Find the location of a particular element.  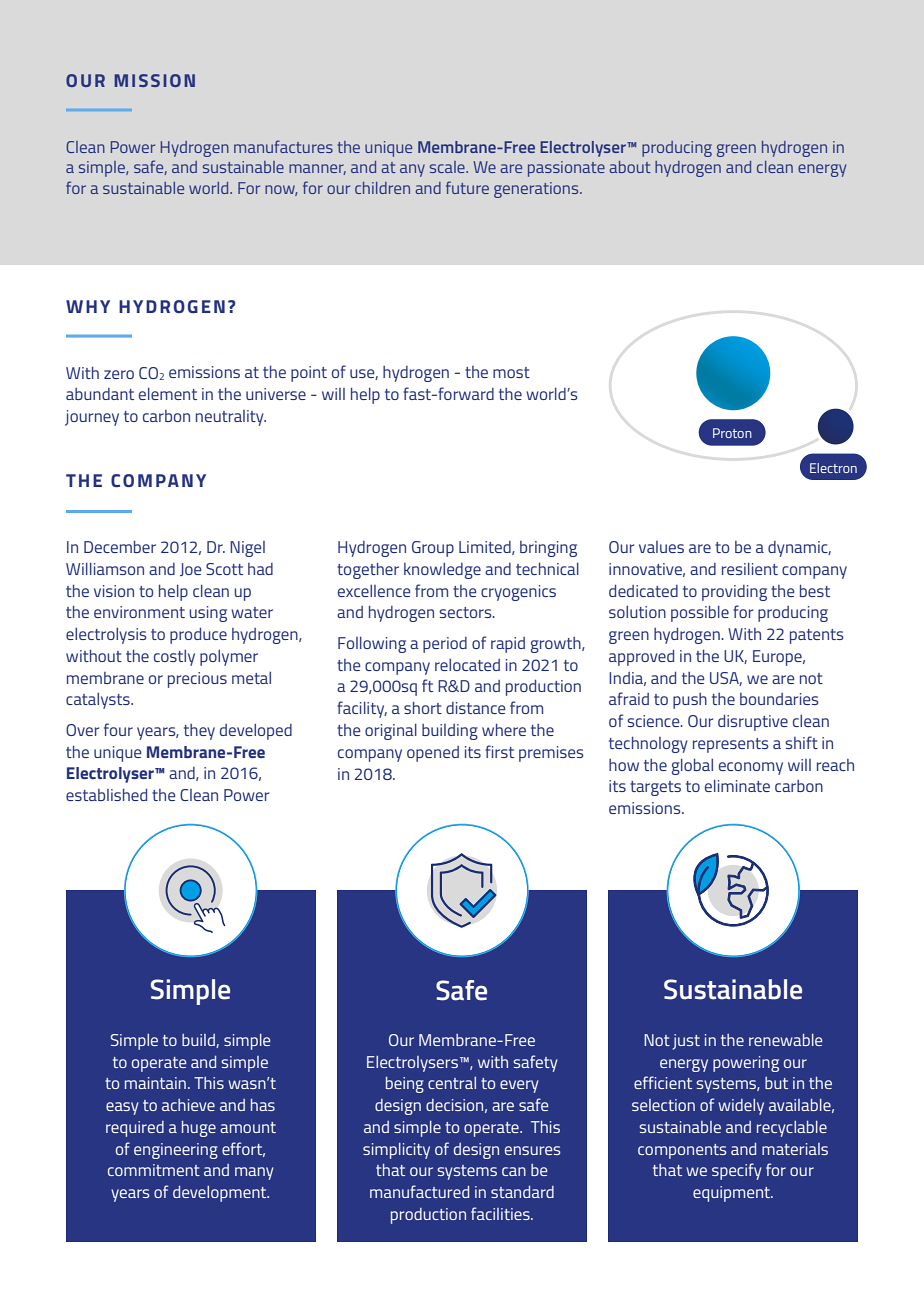

most is located at coordinates (511, 372).
